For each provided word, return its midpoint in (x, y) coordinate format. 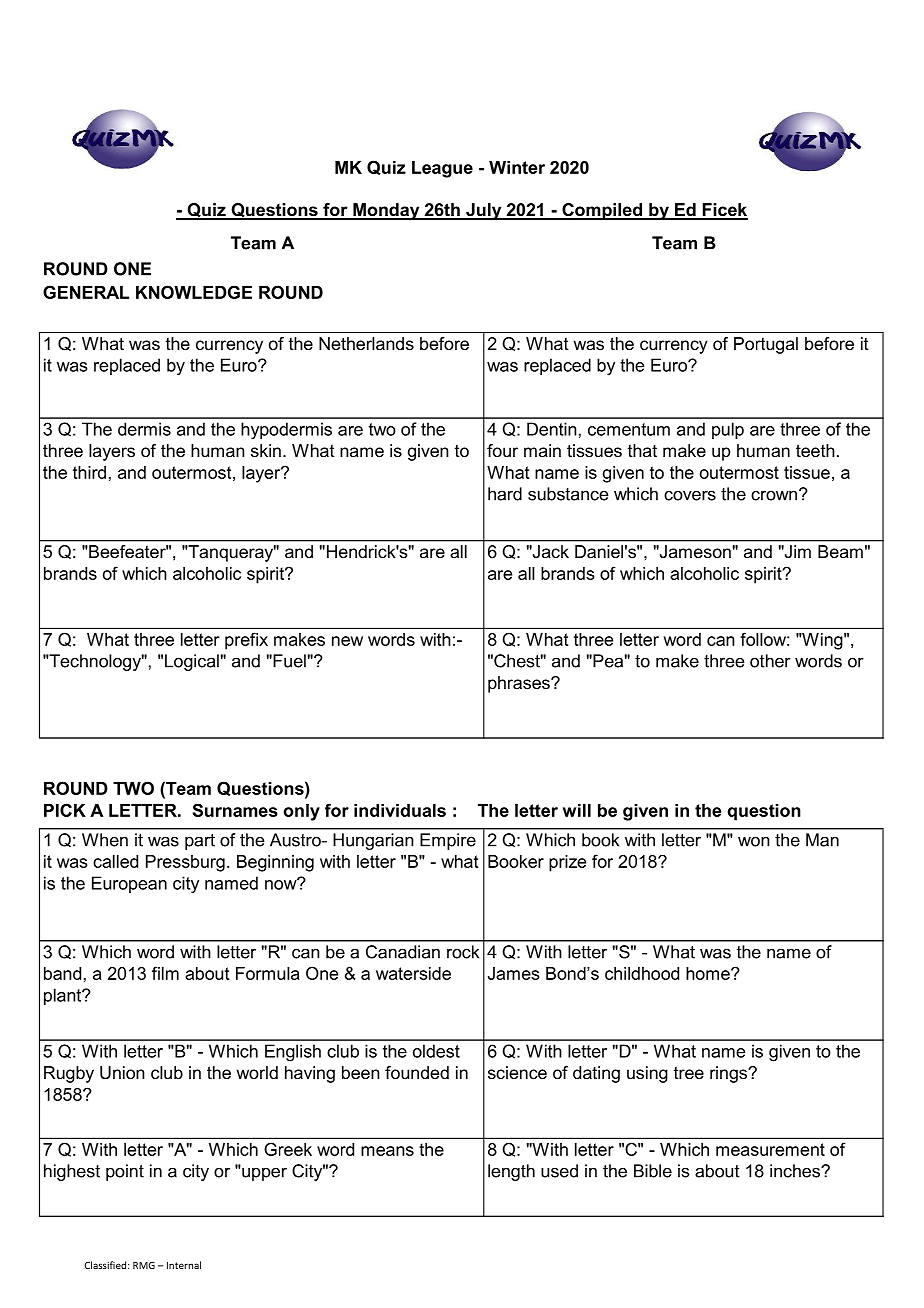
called (115, 861)
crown (774, 495)
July (484, 211)
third (89, 472)
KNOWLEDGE (194, 292)
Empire (448, 841)
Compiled (602, 211)
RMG (144, 1265)
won (754, 841)
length (511, 1172)
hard (505, 494)
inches (796, 1171)
